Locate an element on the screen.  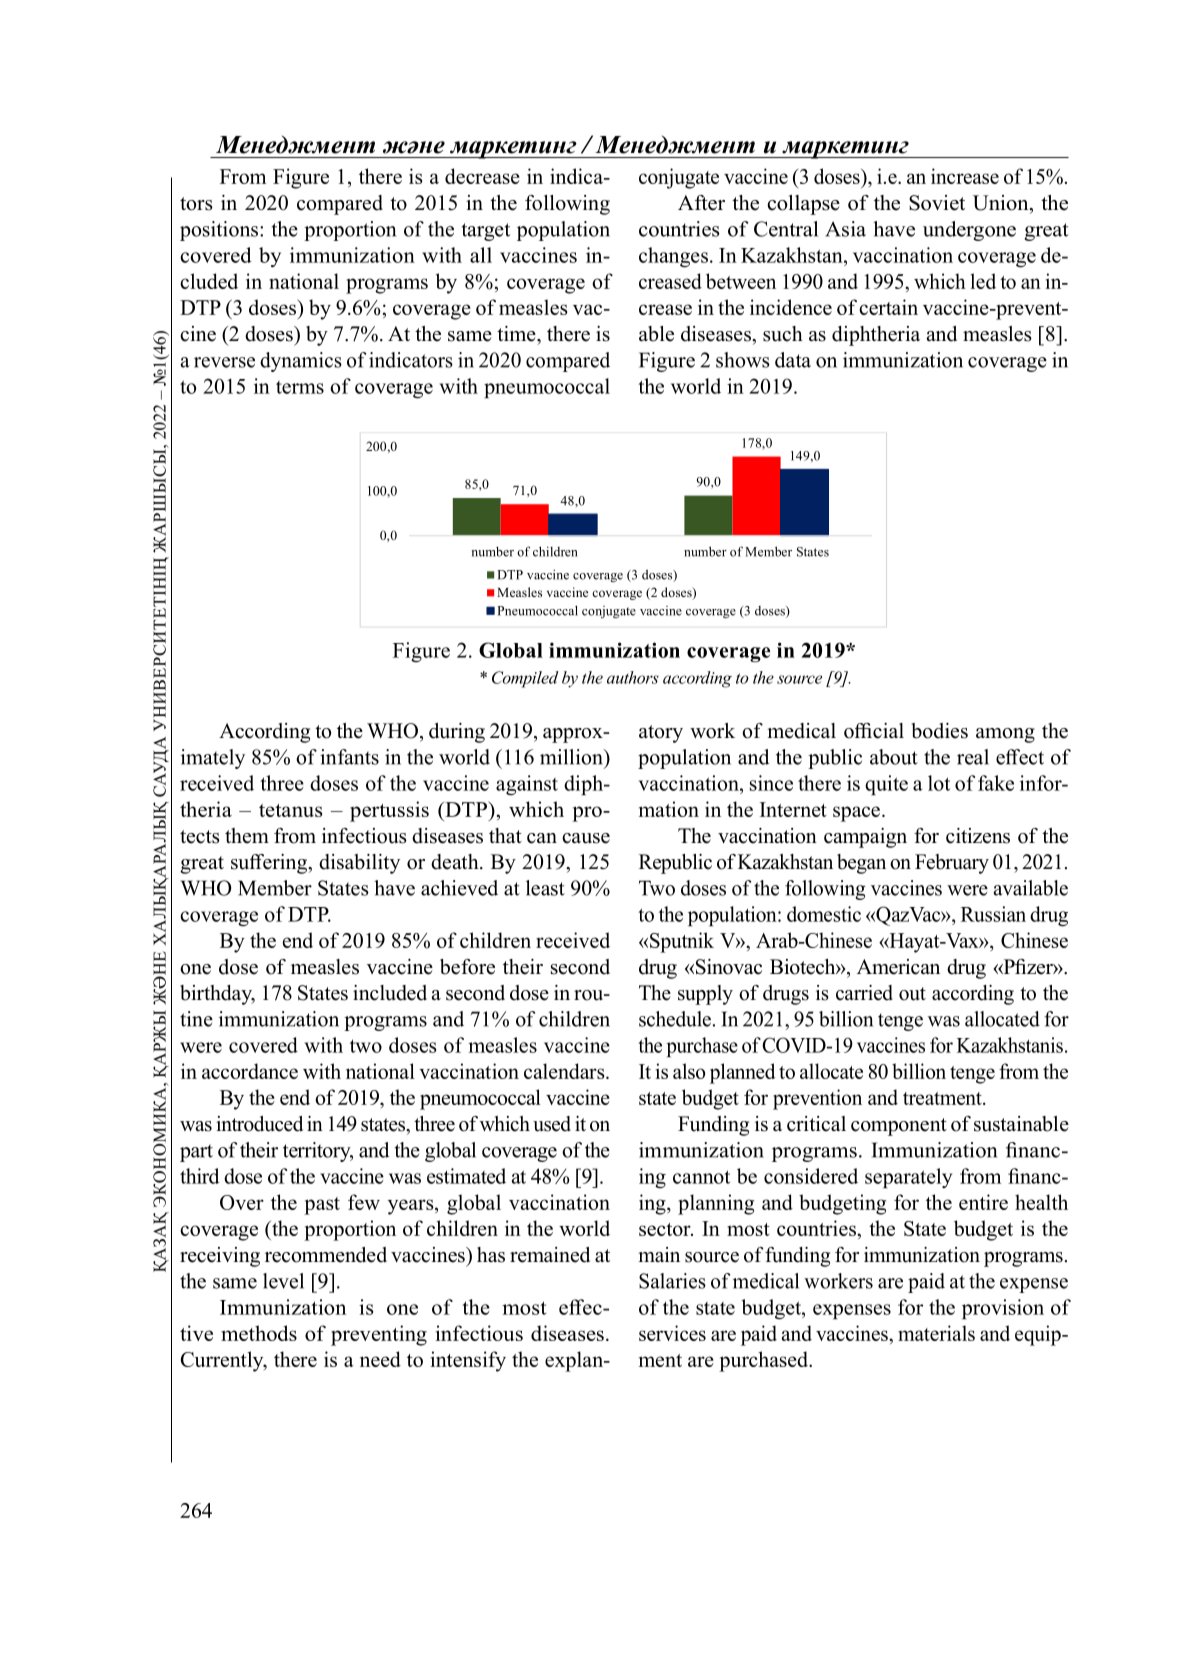
least is located at coordinates (545, 888).
